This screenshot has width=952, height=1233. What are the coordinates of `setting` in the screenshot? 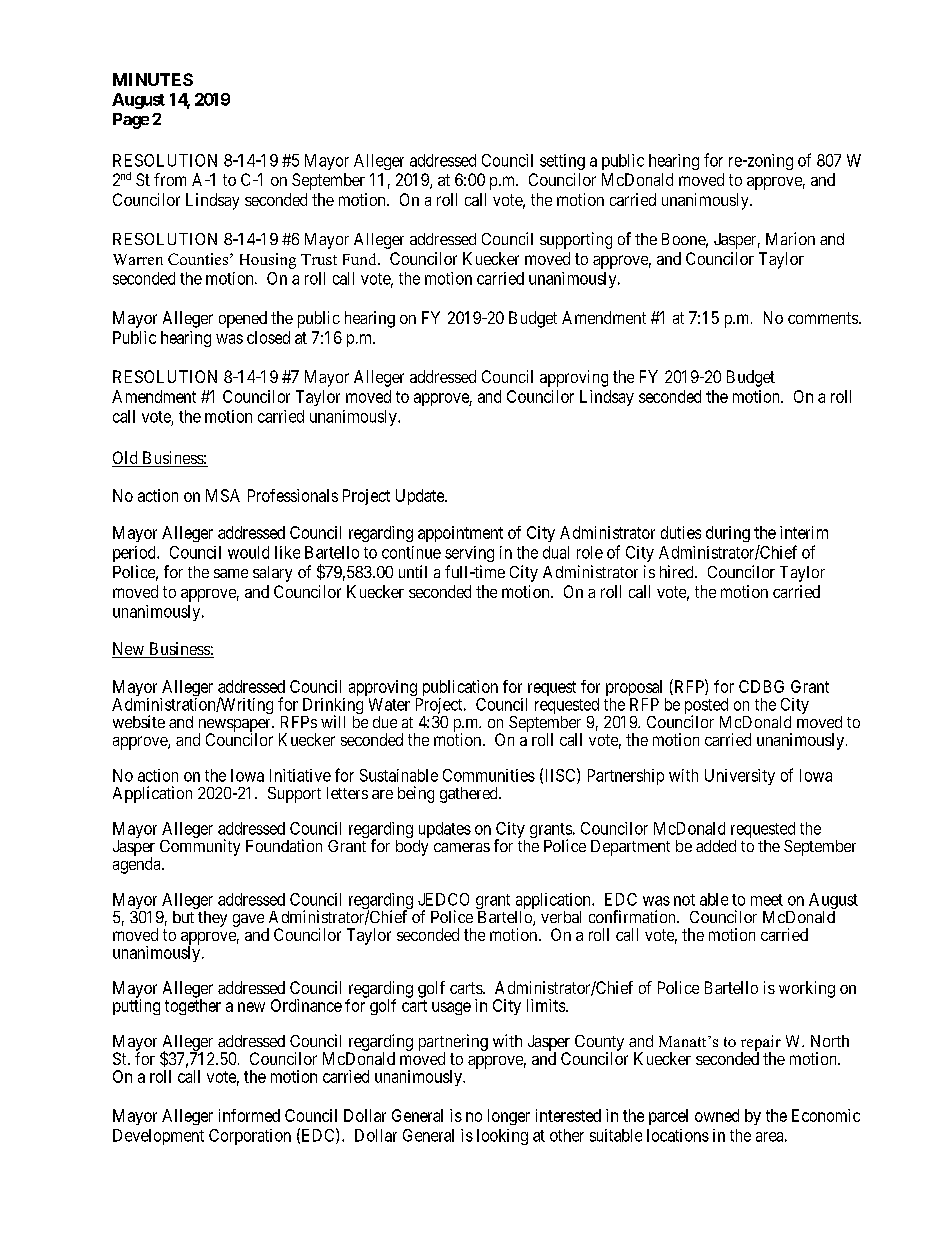 It's located at (562, 162).
